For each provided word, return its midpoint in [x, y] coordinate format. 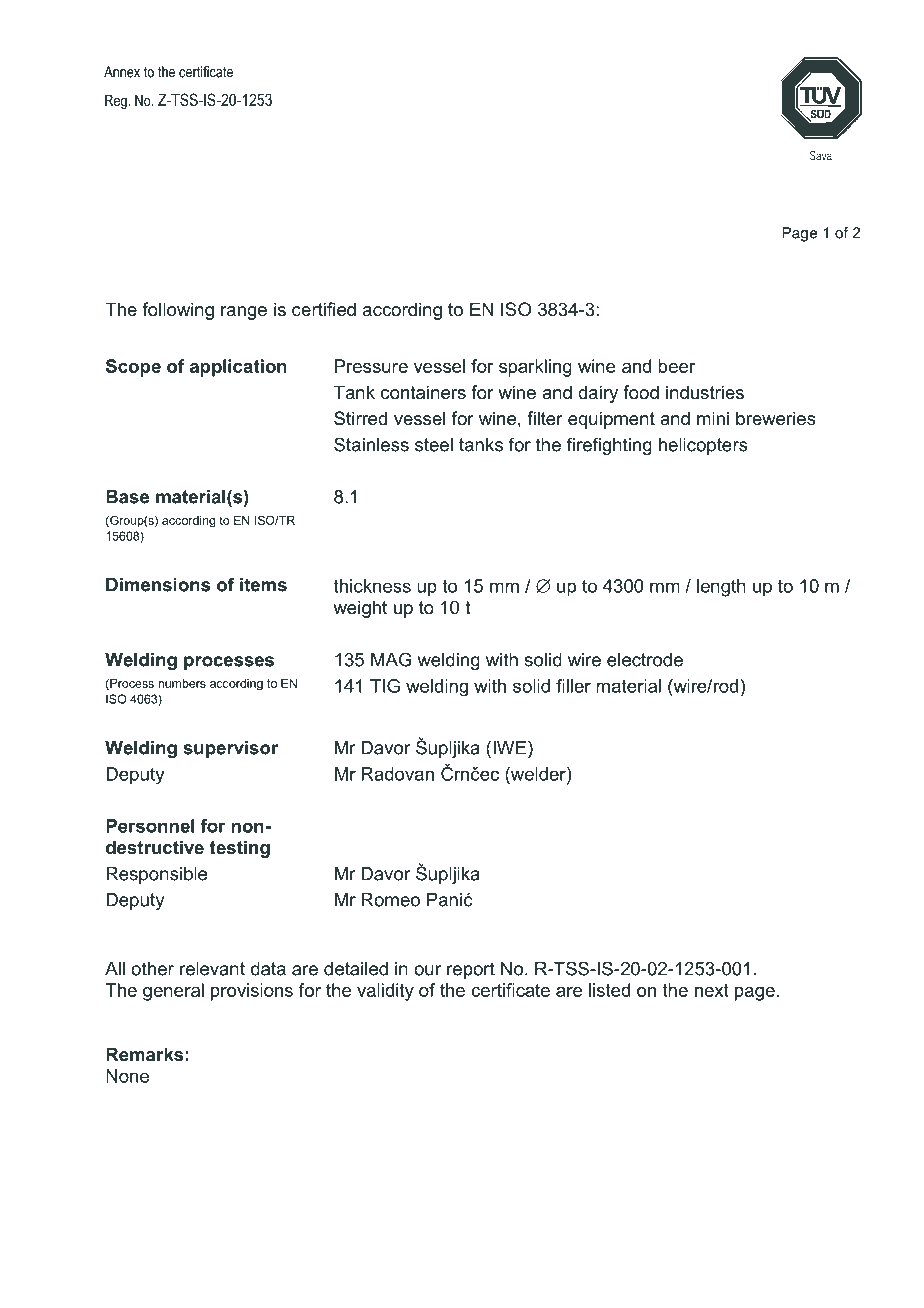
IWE [511, 747]
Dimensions [158, 585]
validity [385, 992]
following [178, 311]
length [721, 588]
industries [705, 392]
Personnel [150, 826]
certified [324, 309]
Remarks [144, 1054]
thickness [372, 586]
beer [676, 366]
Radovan [397, 774]
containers [423, 392]
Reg [117, 102]
